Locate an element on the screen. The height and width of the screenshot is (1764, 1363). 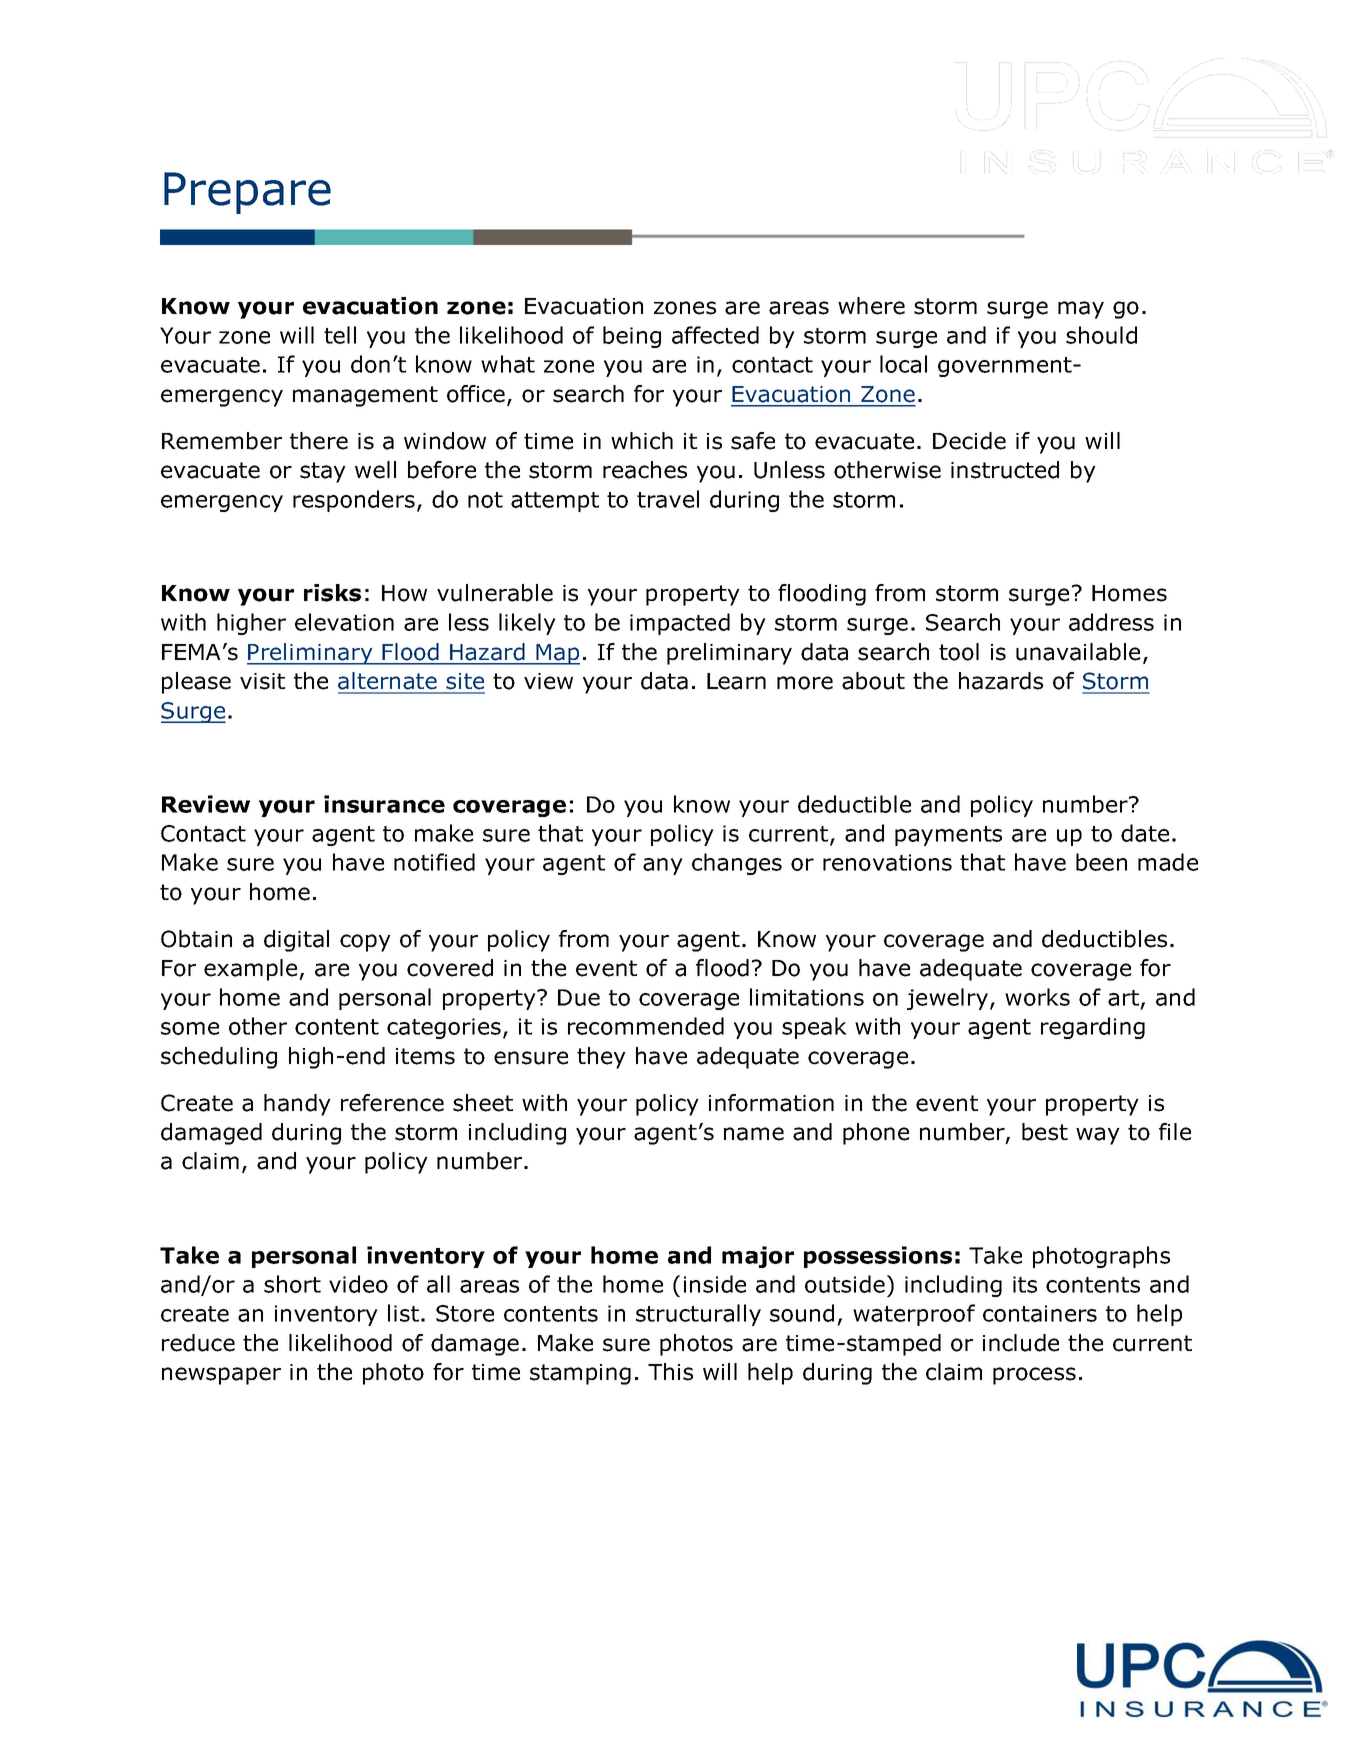
insurance is located at coordinates (384, 804).
